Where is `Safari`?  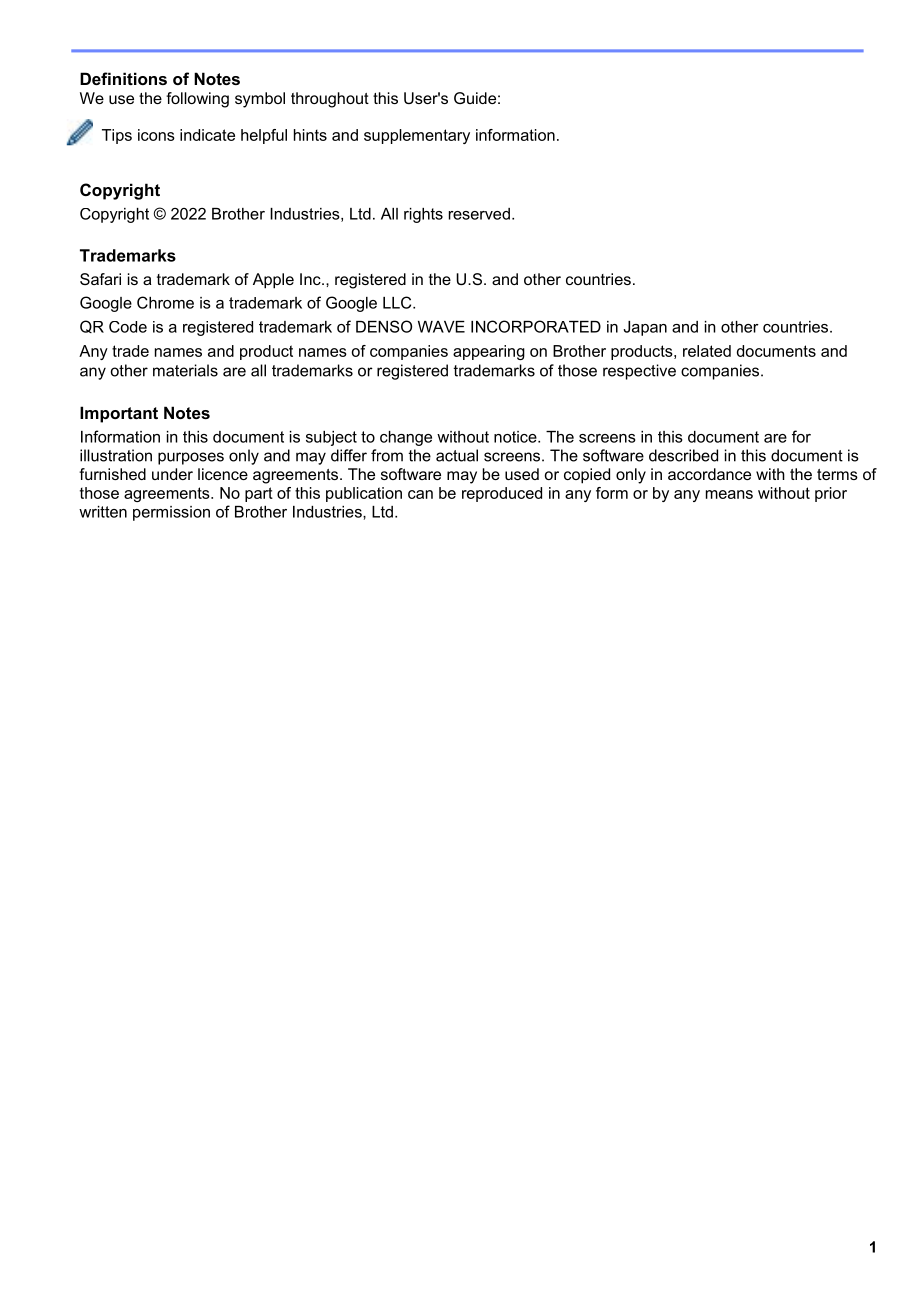 Safari is located at coordinates (100, 279).
